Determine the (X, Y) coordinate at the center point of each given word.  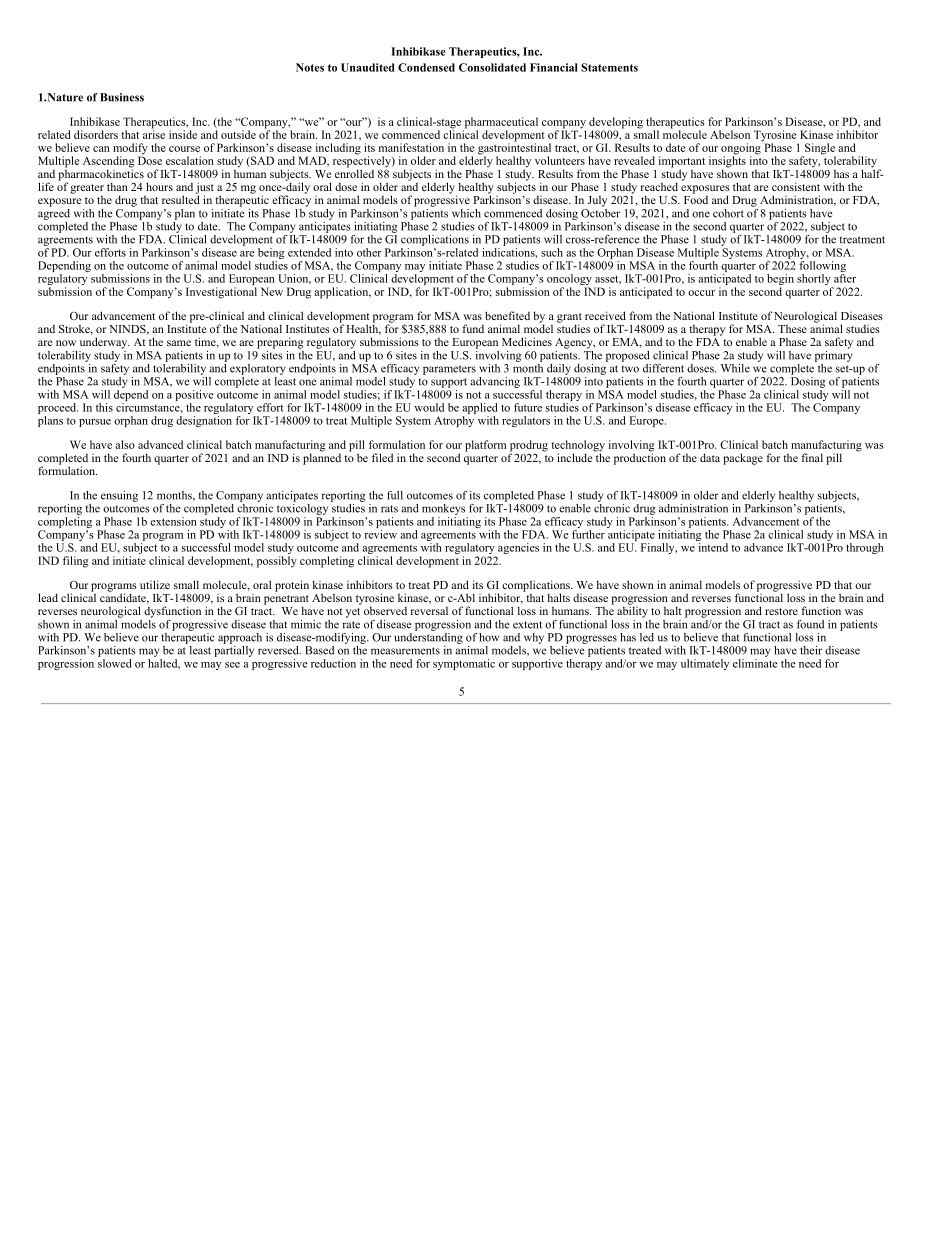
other (369, 252)
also (125, 444)
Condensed (426, 67)
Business (122, 97)
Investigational (221, 293)
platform (485, 446)
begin (780, 281)
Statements (609, 67)
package (743, 459)
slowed (114, 662)
